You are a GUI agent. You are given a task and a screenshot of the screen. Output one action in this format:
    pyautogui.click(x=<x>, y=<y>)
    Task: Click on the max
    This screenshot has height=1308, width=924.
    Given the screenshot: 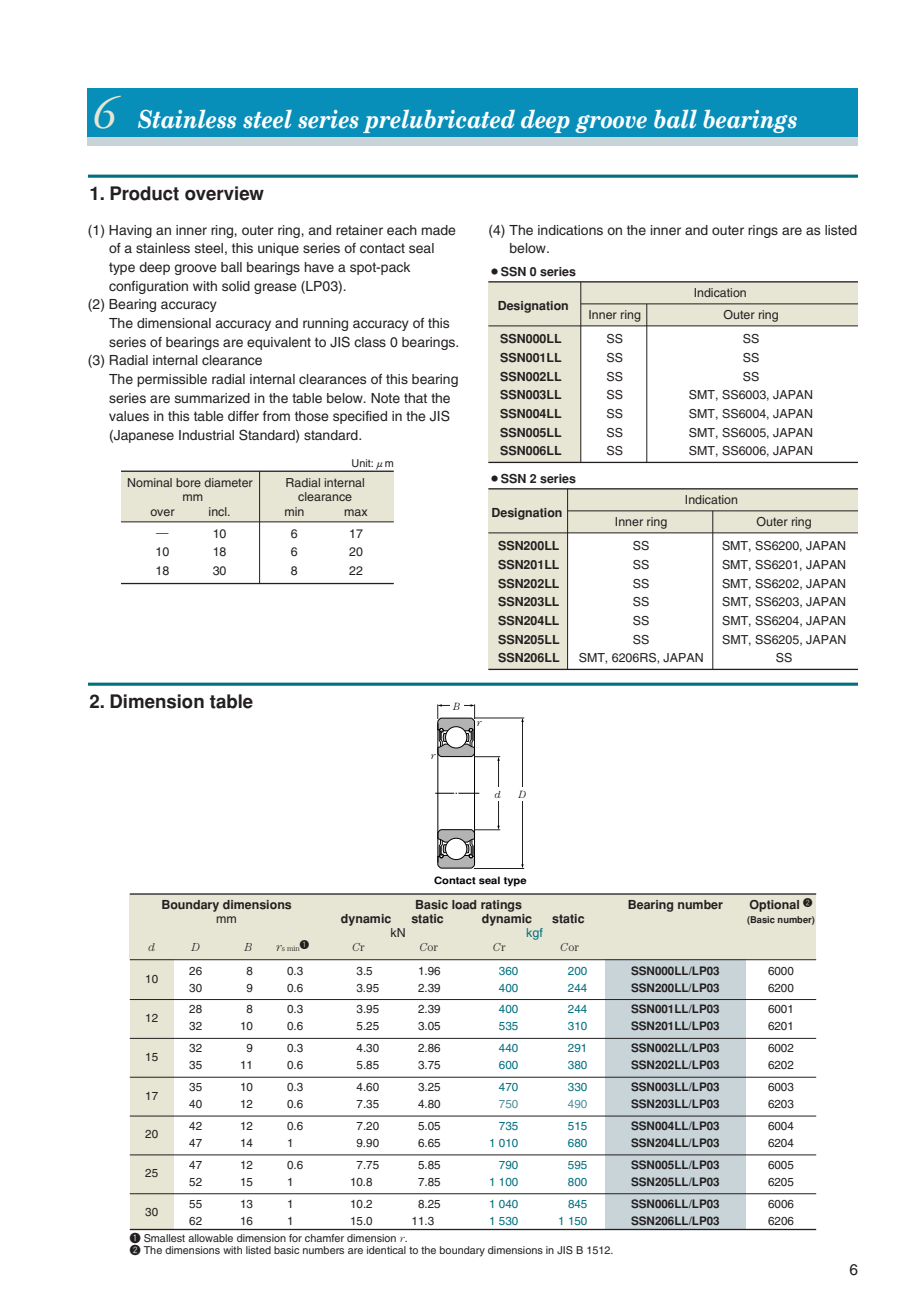 What is the action you would take?
    pyautogui.click(x=355, y=512)
